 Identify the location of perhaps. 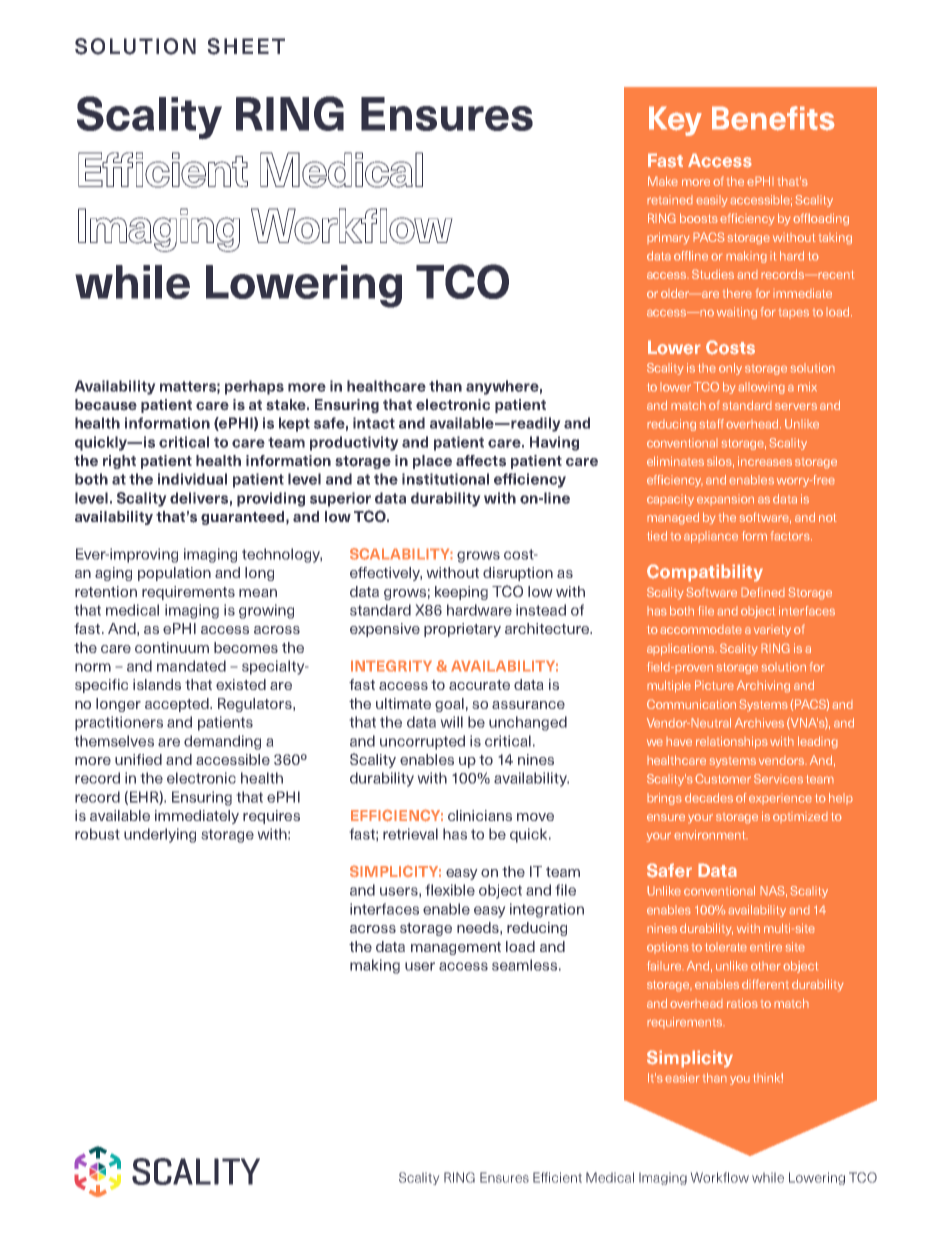
(254, 387).
